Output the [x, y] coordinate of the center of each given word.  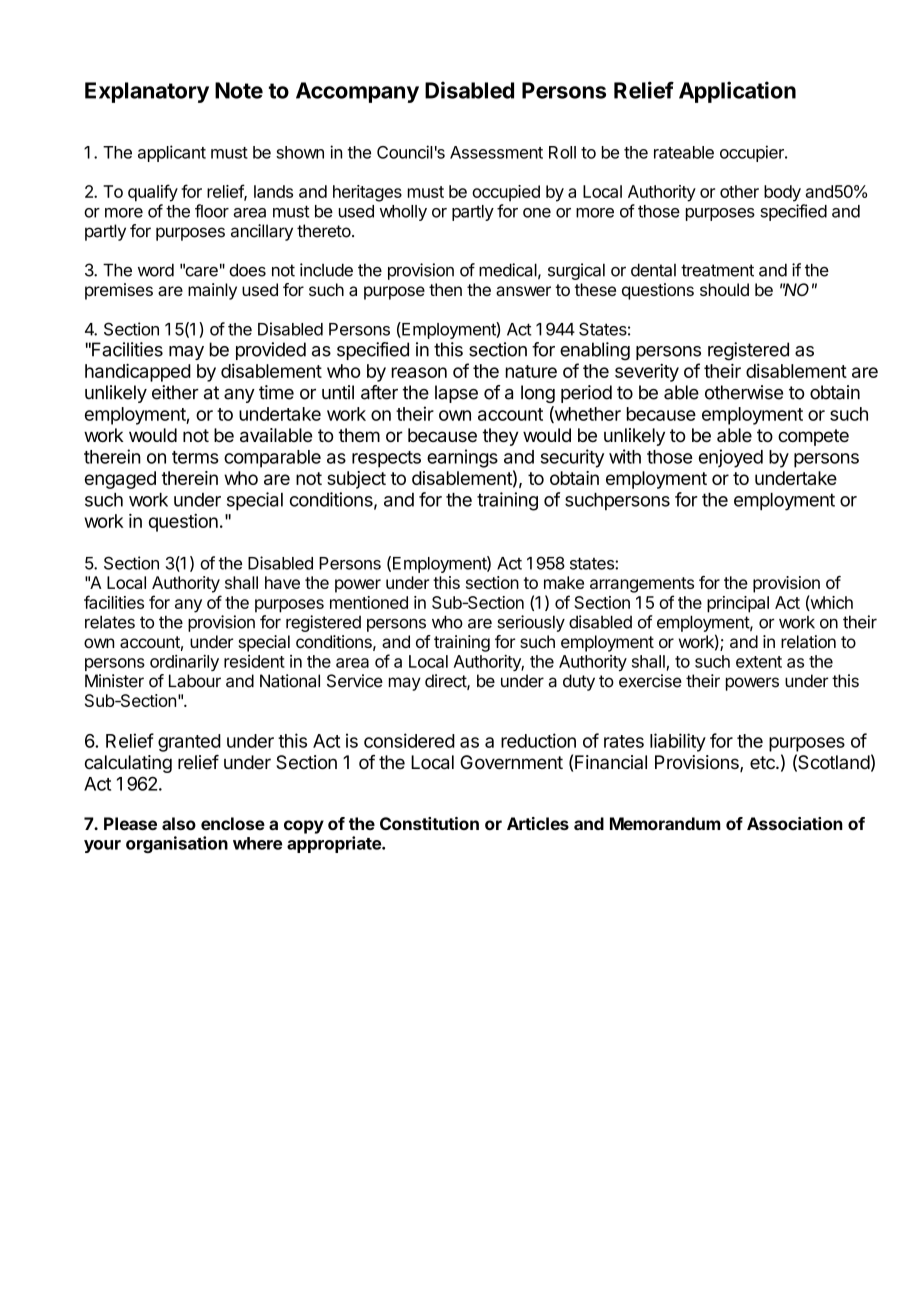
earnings [462, 458]
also [179, 823]
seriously [531, 623]
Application [737, 92]
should [724, 289]
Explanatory [147, 92]
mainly [212, 291]
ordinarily [184, 663]
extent [759, 662]
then [445, 289]
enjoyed [731, 458]
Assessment [496, 152]
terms [195, 457]
